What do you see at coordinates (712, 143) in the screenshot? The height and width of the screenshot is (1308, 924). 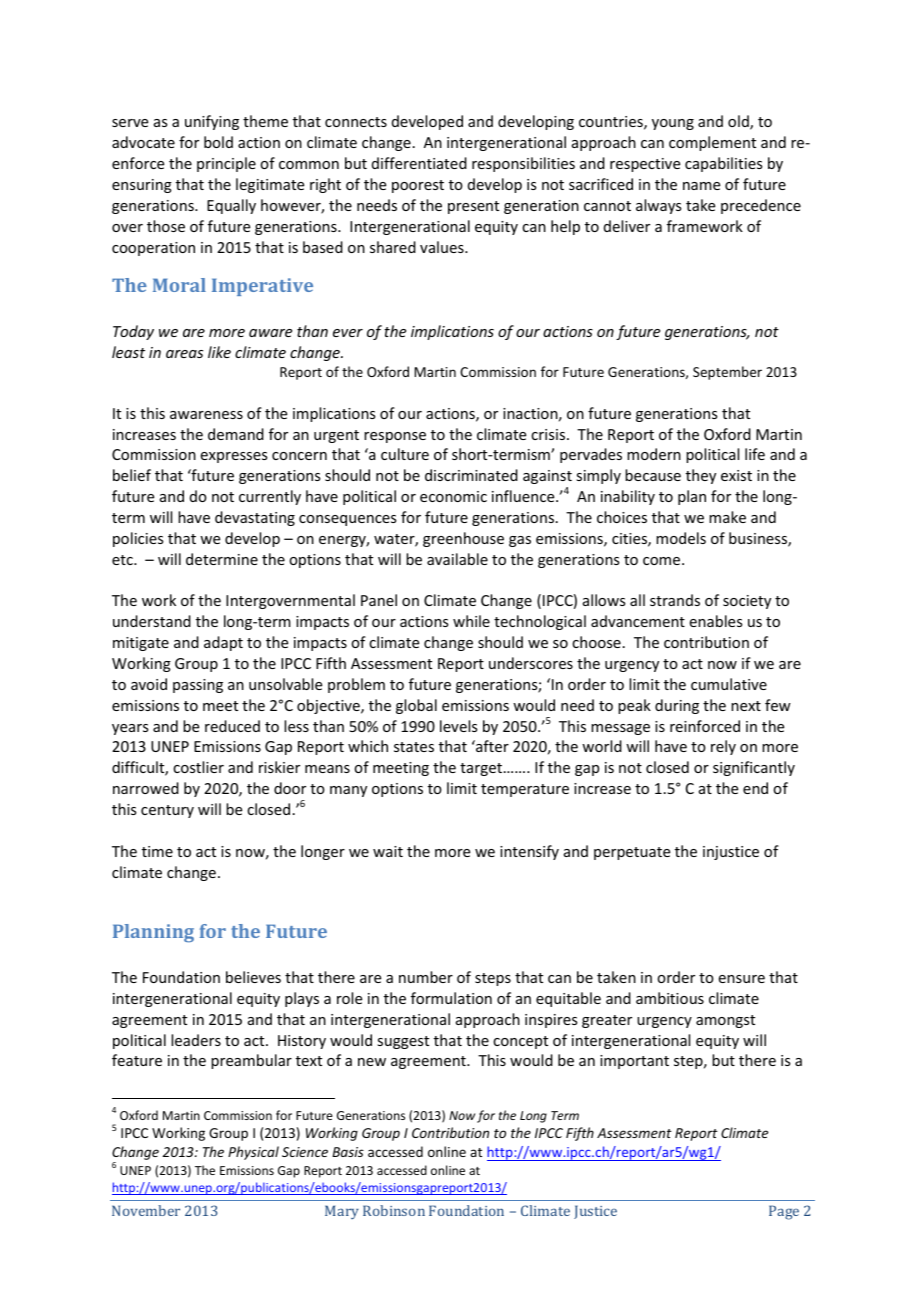 I see `complement` at bounding box center [712, 143].
